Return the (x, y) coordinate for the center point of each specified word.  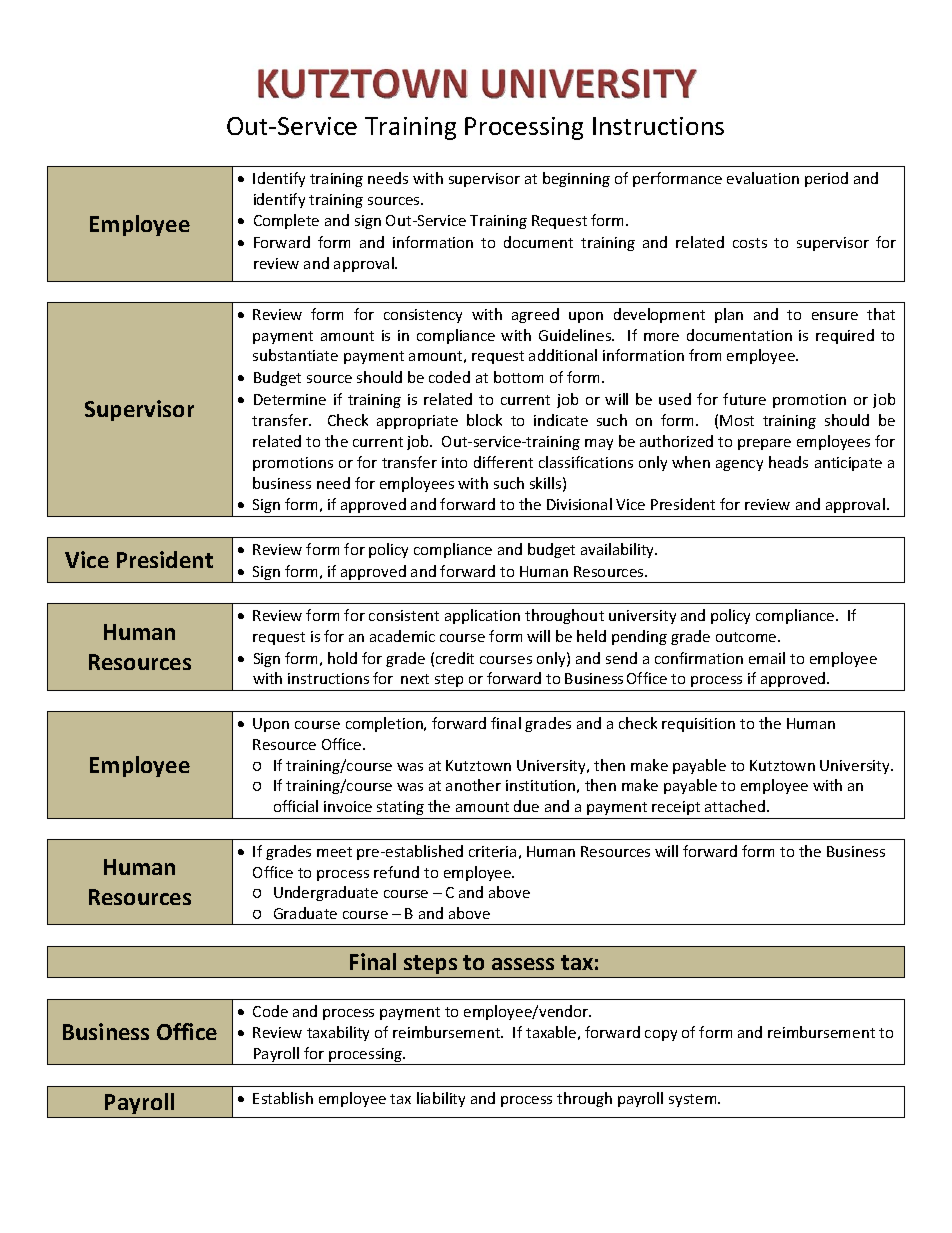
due (526, 806)
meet (334, 852)
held (591, 636)
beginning (576, 179)
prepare (764, 444)
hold (342, 658)
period (826, 179)
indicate (561, 420)
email (767, 658)
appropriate (417, 422)
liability (441, 1099)
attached (735, 806)
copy (661, 1035)
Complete (286, 221)
